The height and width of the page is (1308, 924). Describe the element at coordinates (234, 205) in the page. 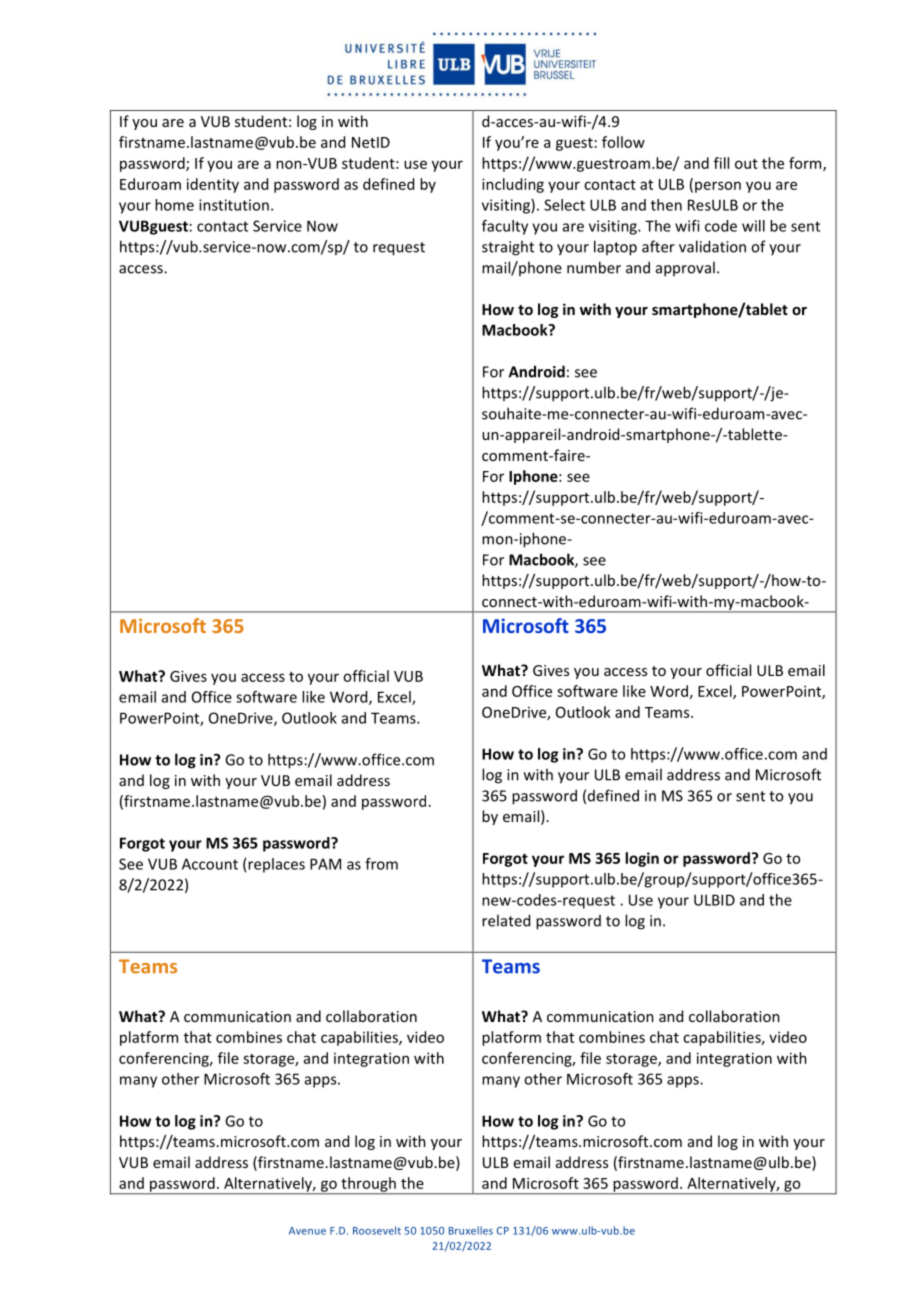

I see `institution` at that location.
